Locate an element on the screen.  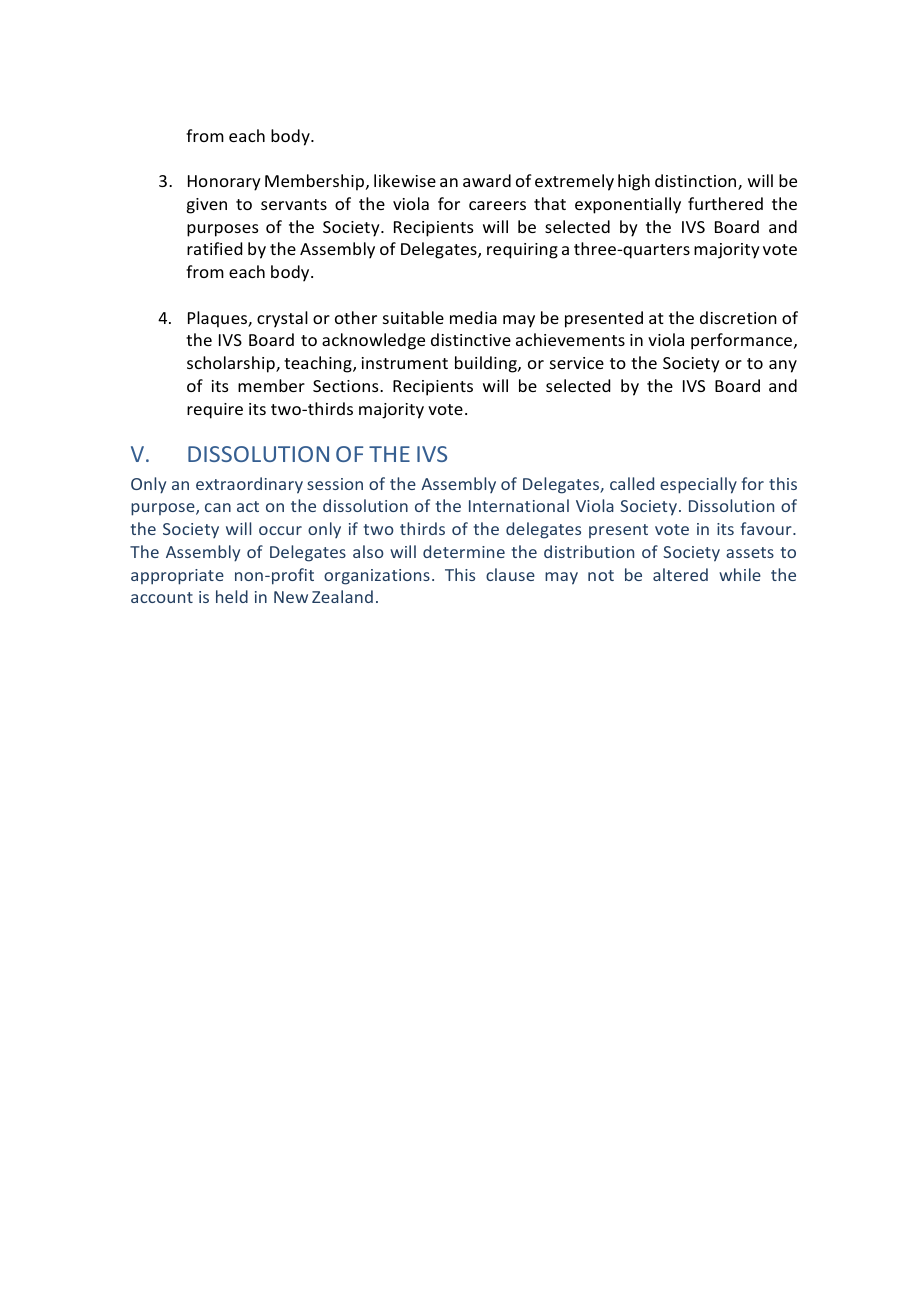
especially is located at coordinates (698, 485).
